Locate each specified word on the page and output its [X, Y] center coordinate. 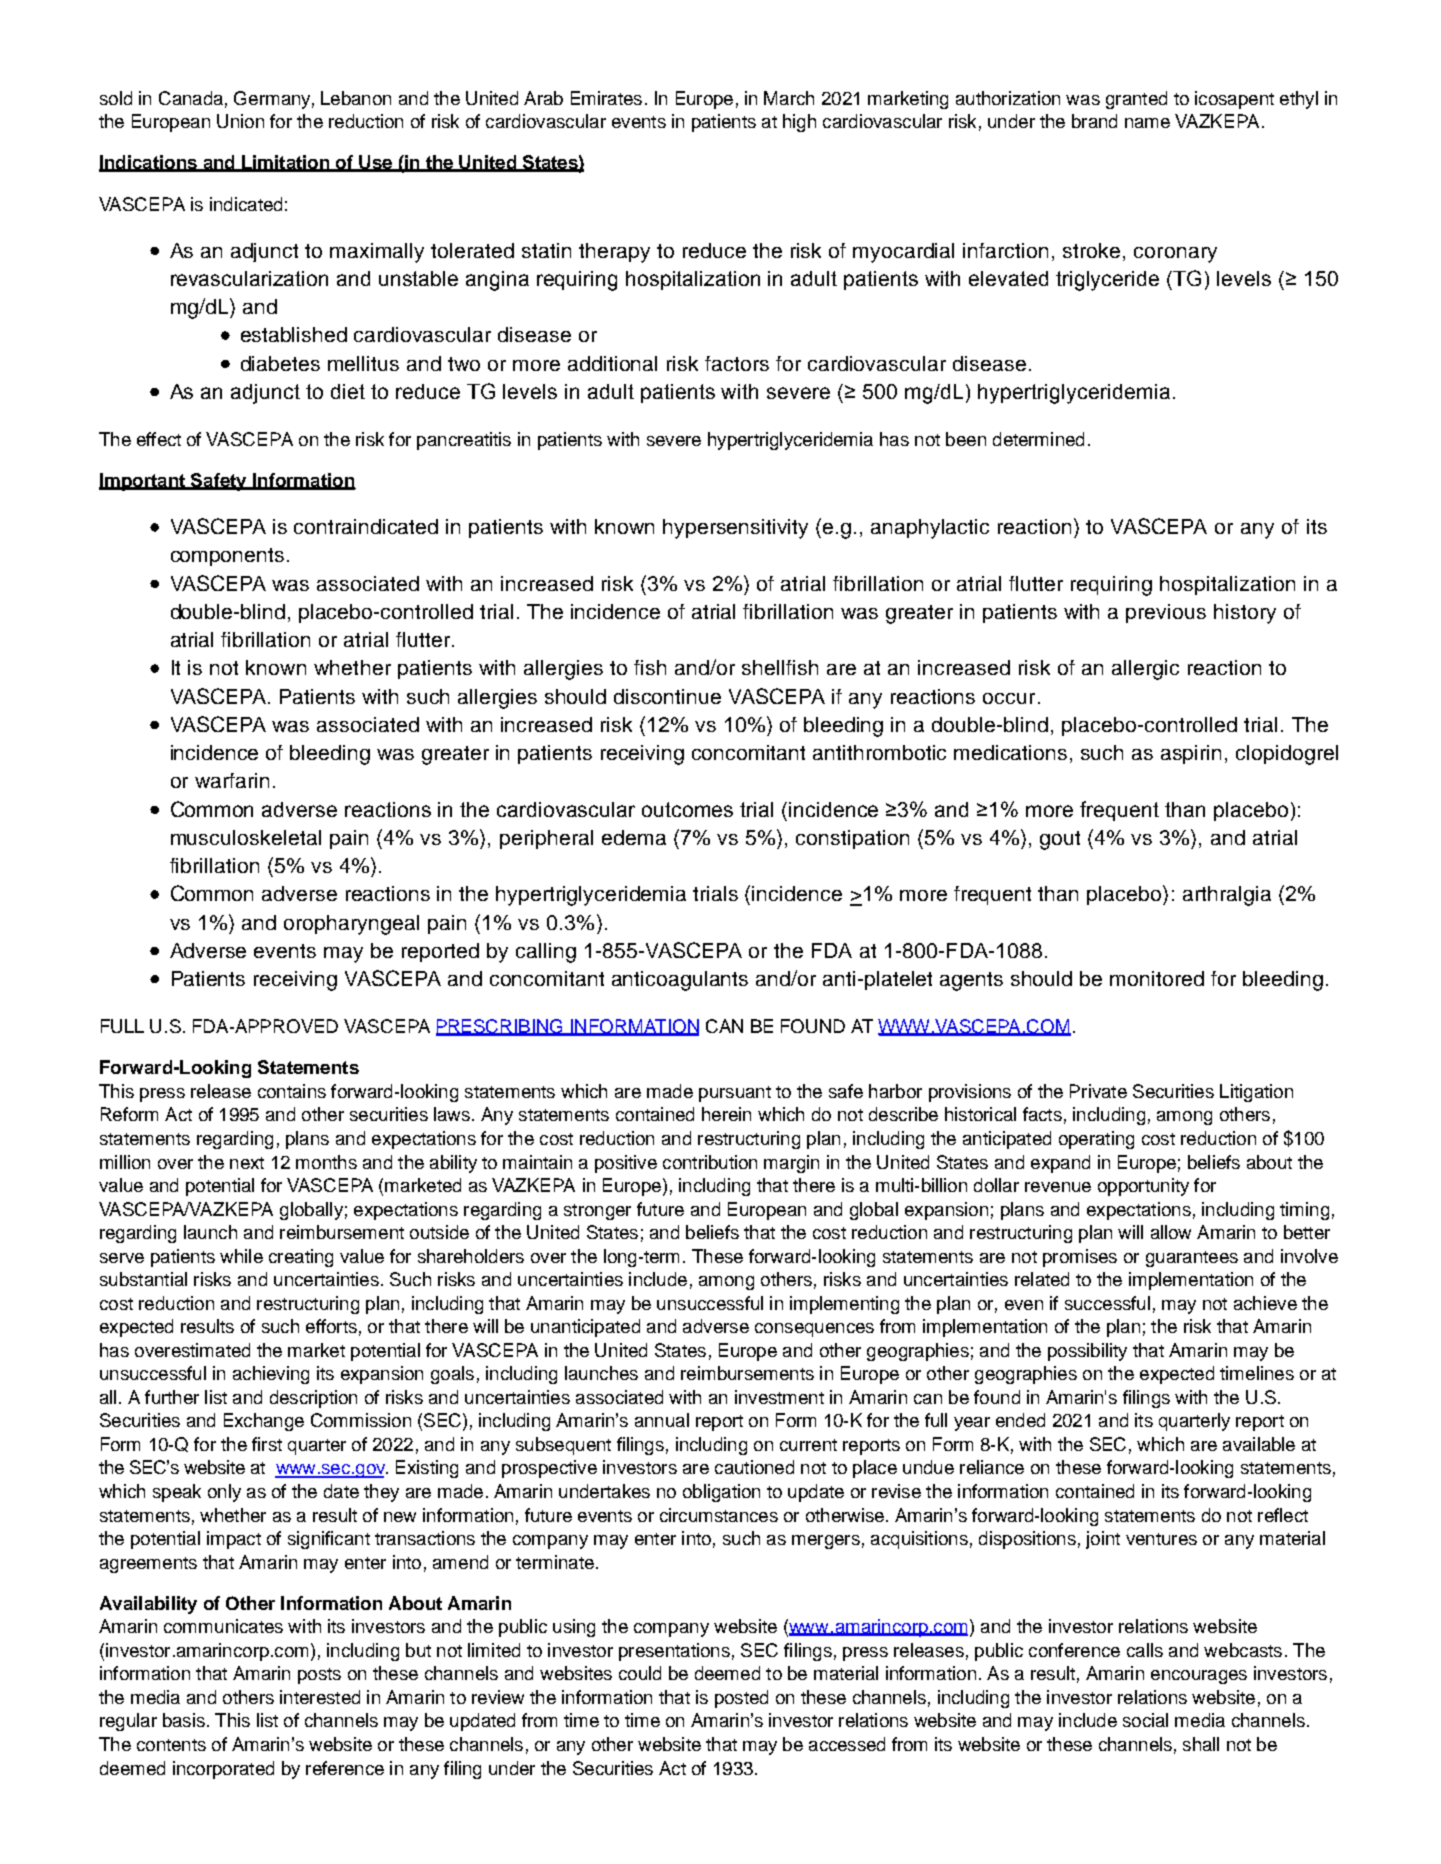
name [1147, 123]
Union [240, 121]
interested [320, 1697]
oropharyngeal [351, 925]
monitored [1157, 978]
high [799, 123]
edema [634, 837]
